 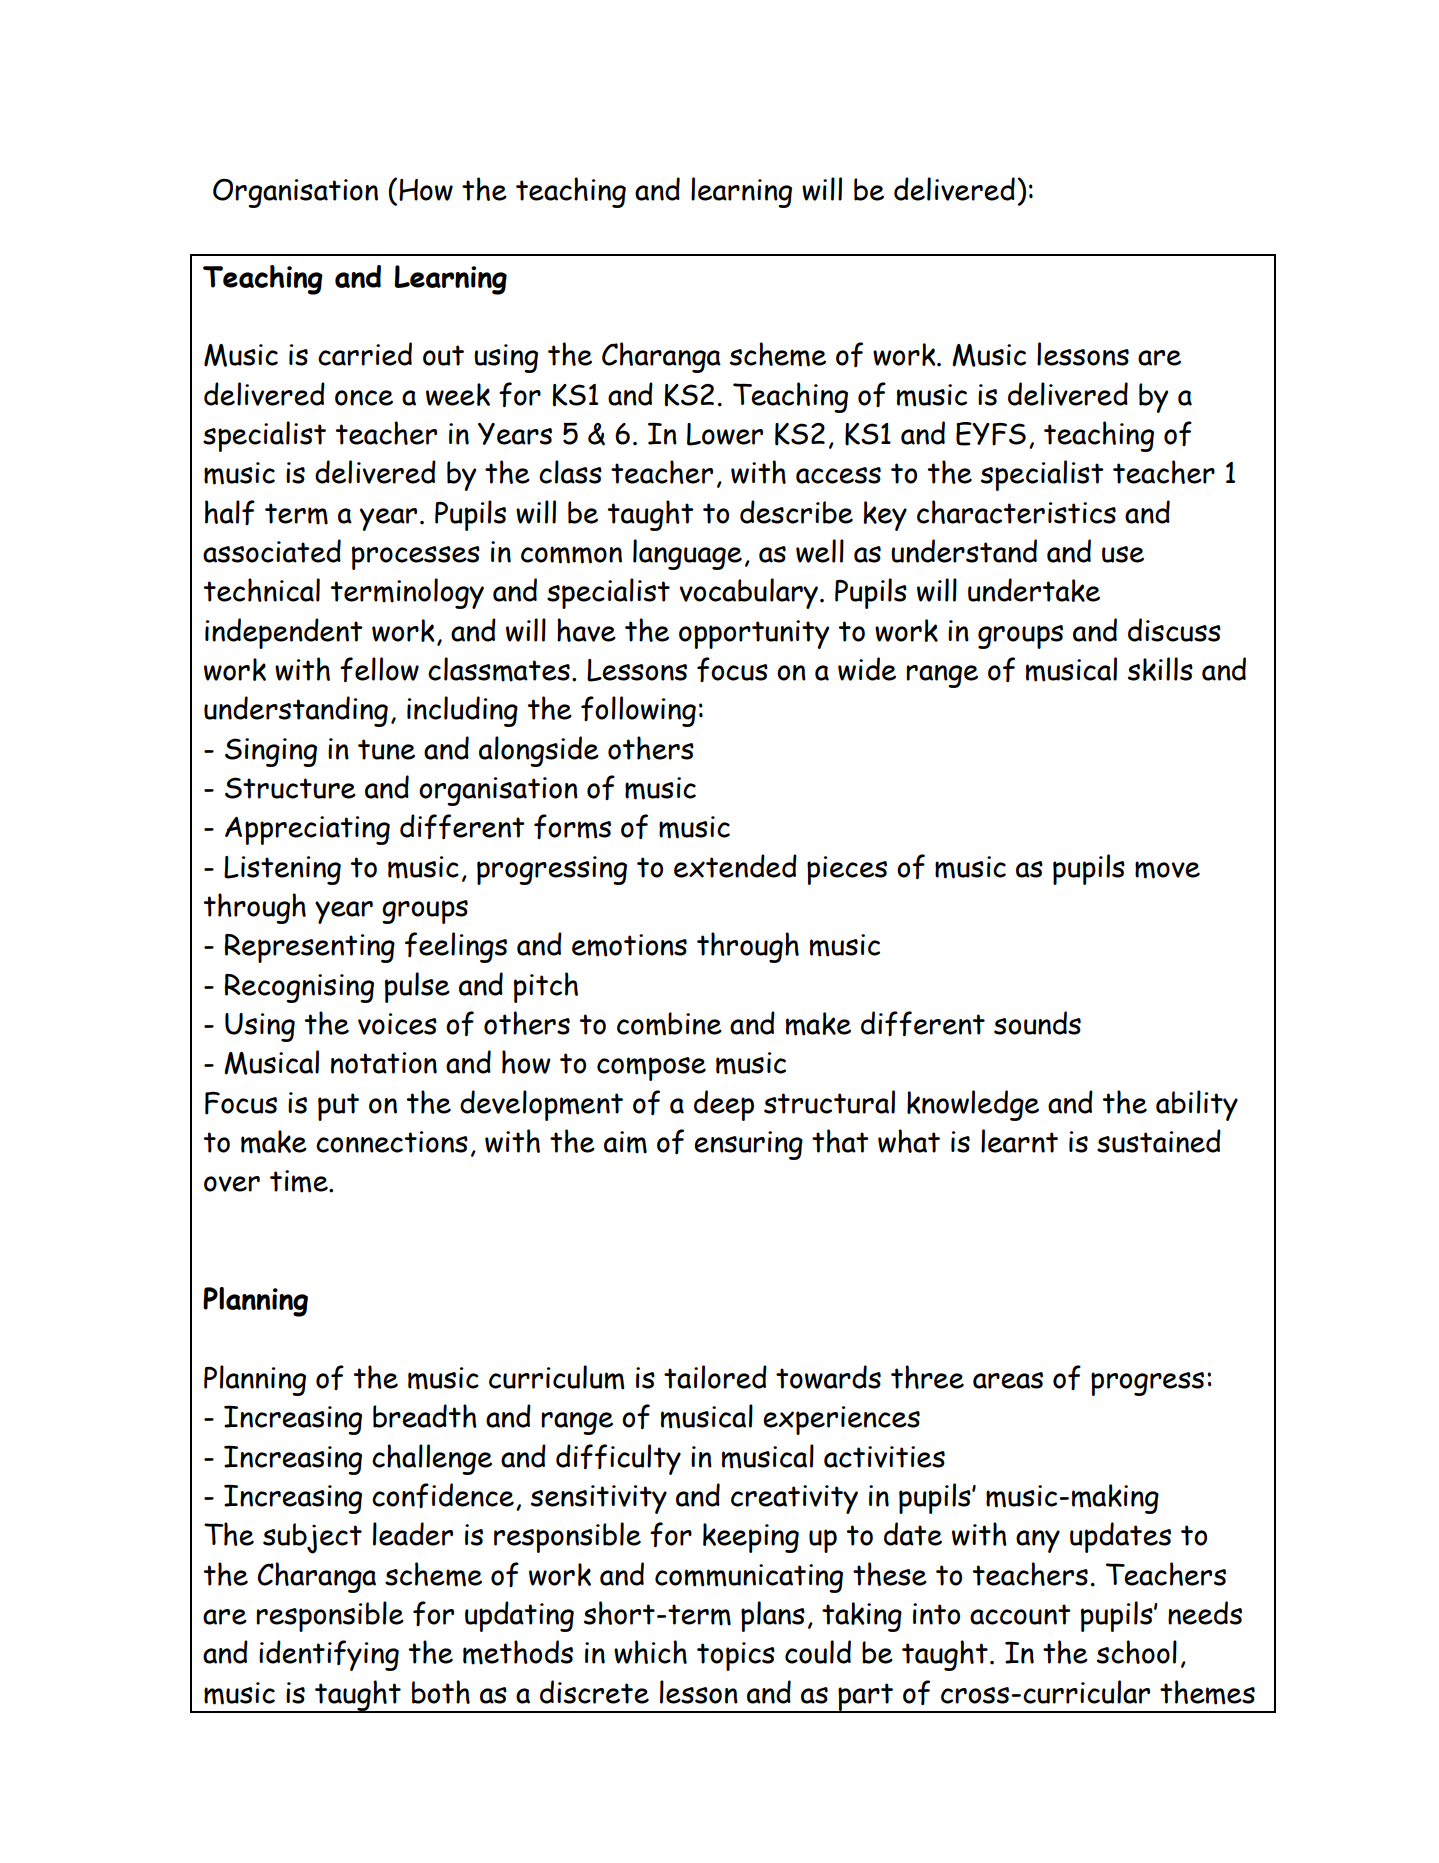 What do you see at coordinates (669, 1024) in the screenshot?
I see `combine` at bounding box center [669, 1024].
